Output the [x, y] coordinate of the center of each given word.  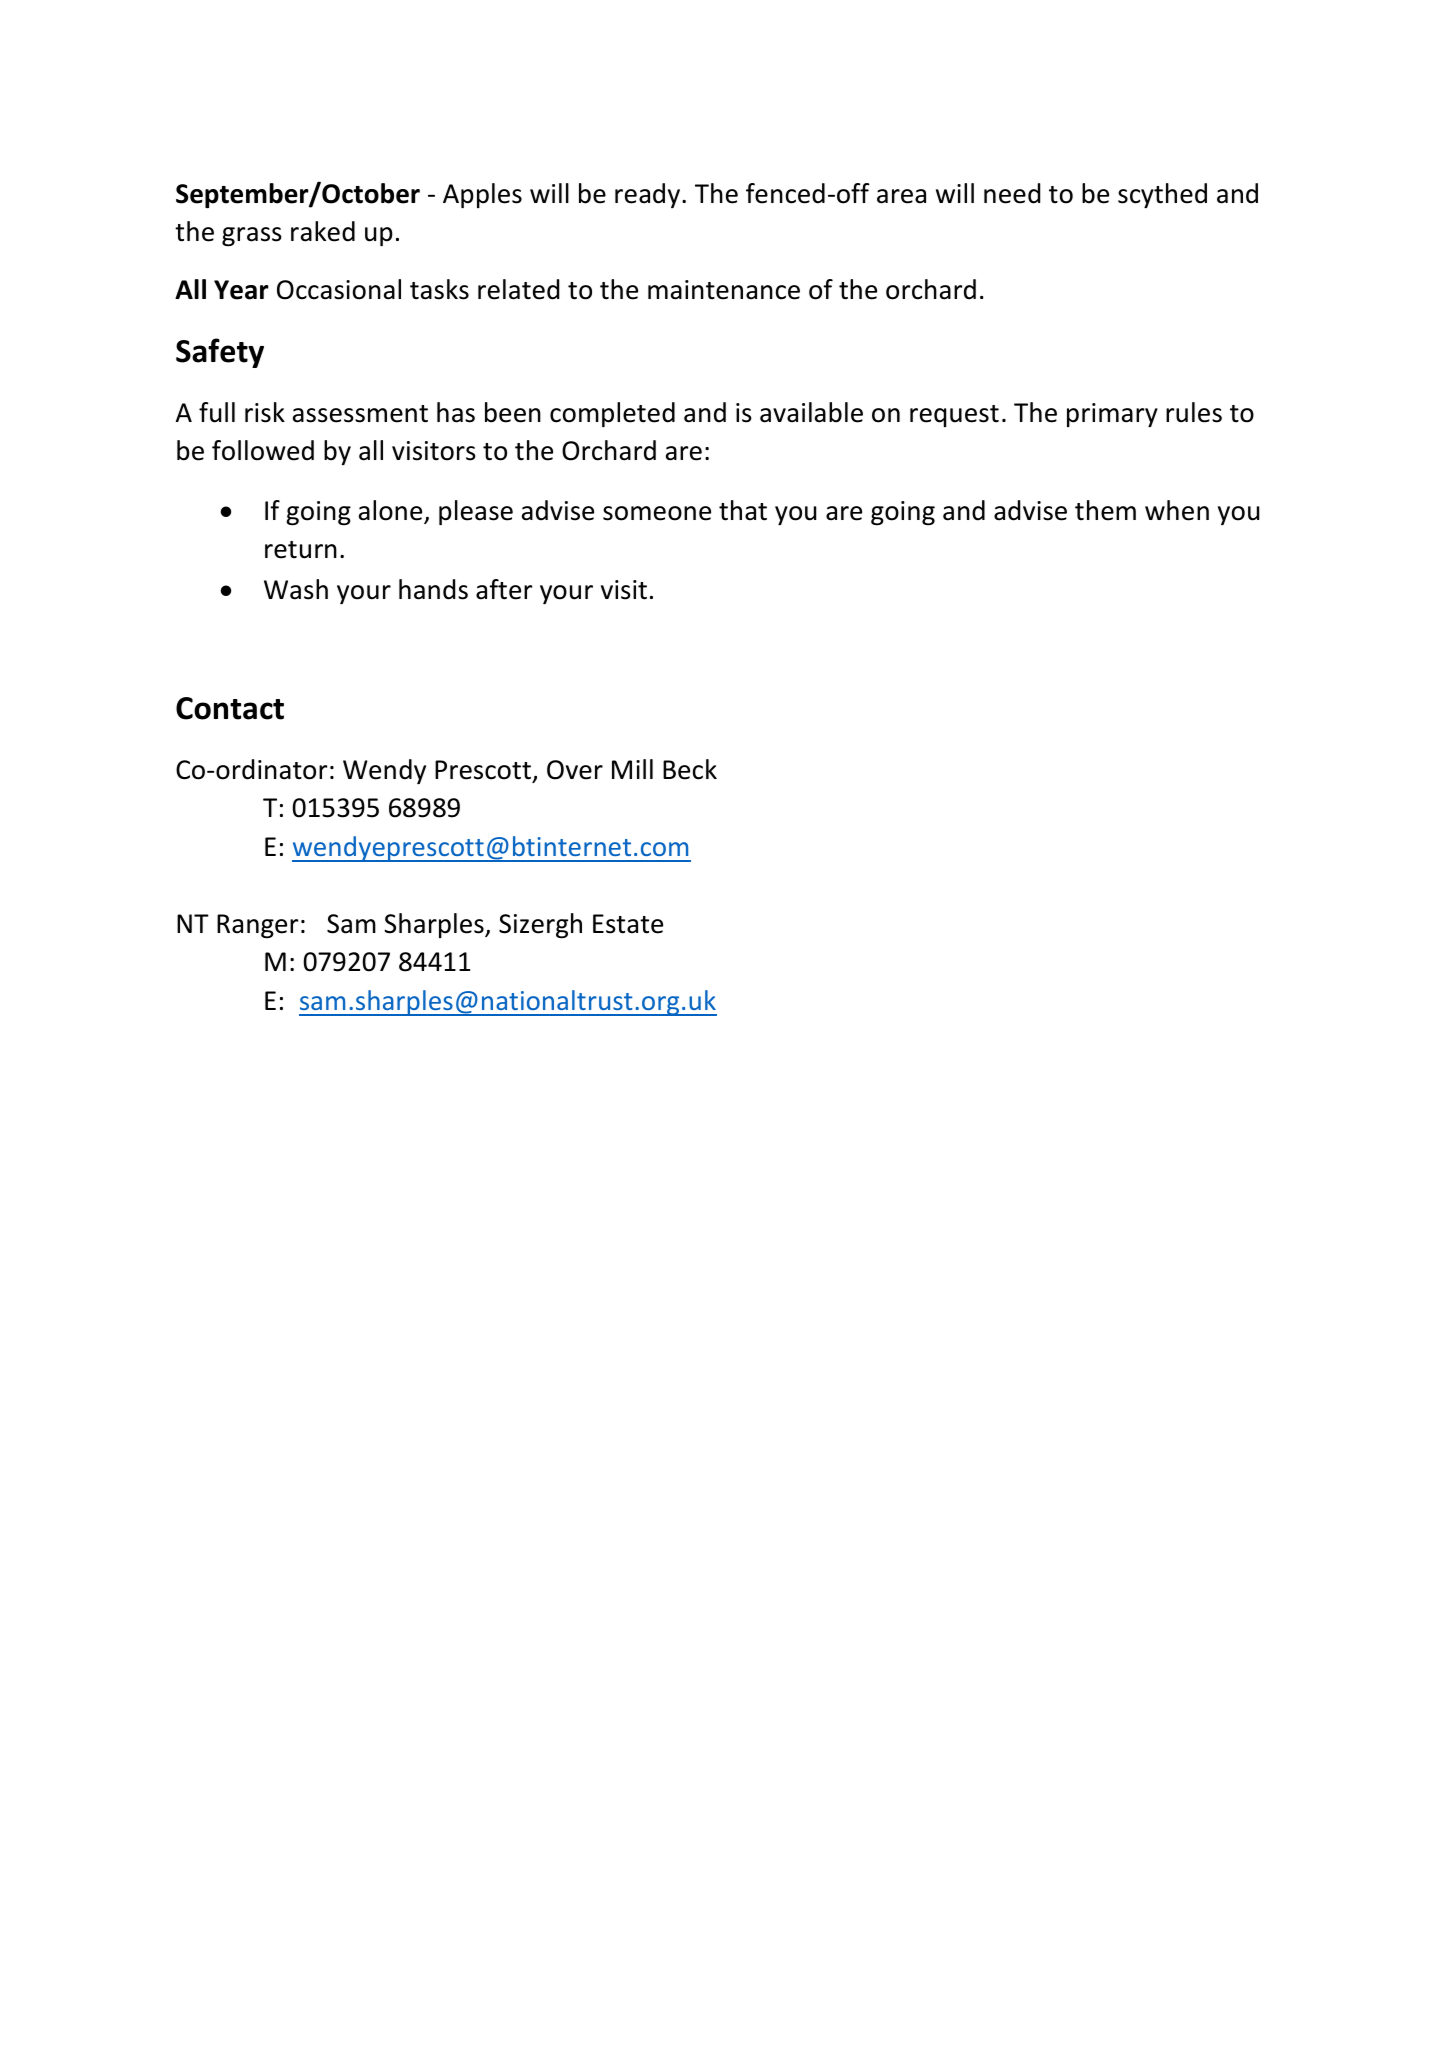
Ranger [257, 926]
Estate [628, 924]
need [1012, 193]
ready [649, 195]
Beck [690, 769]
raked [323, 231]
